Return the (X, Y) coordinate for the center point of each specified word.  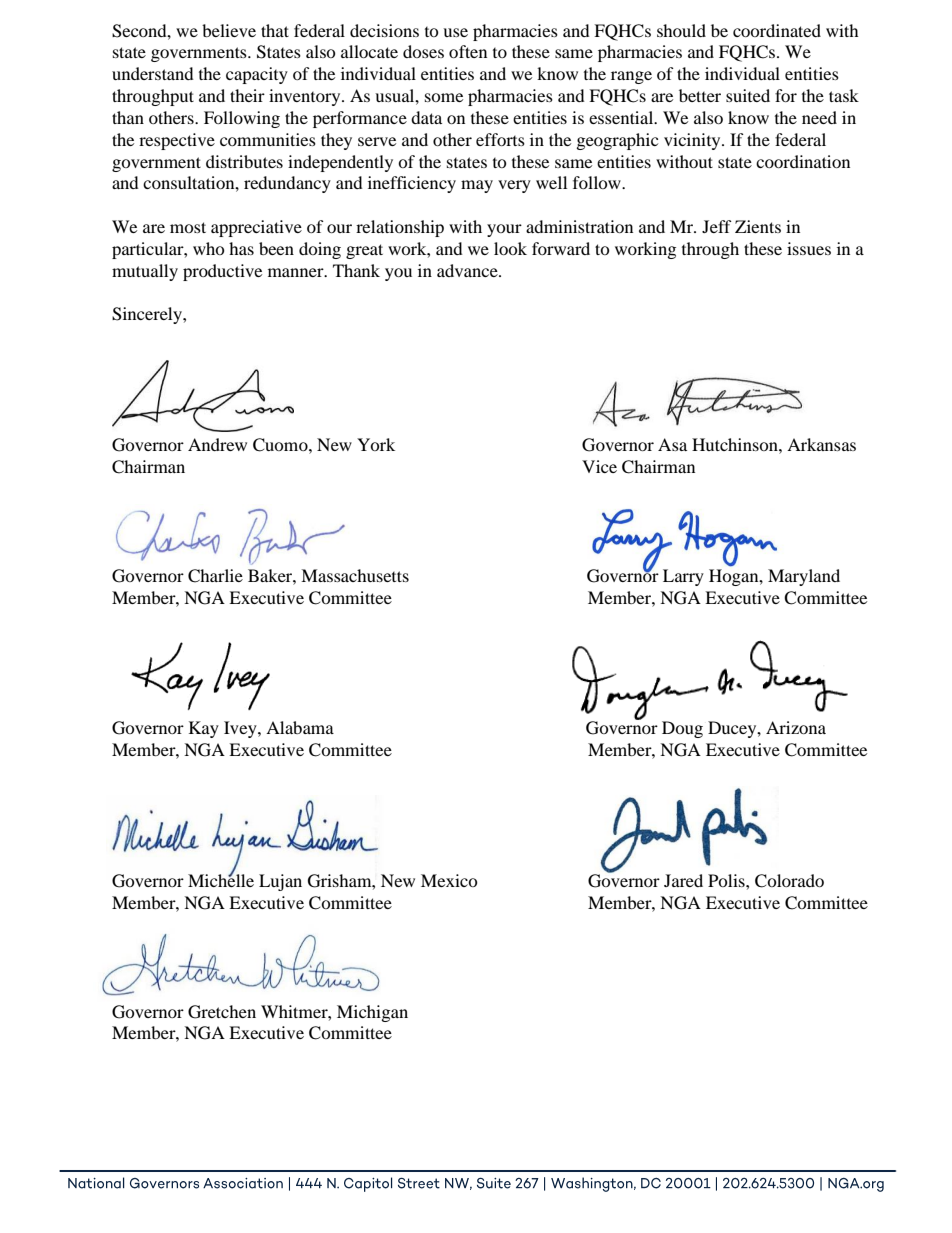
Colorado (789, 881)
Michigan (372, 1013)
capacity (257, 75)
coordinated (777, 30)
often (468, 51)
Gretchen (222, 1012)
